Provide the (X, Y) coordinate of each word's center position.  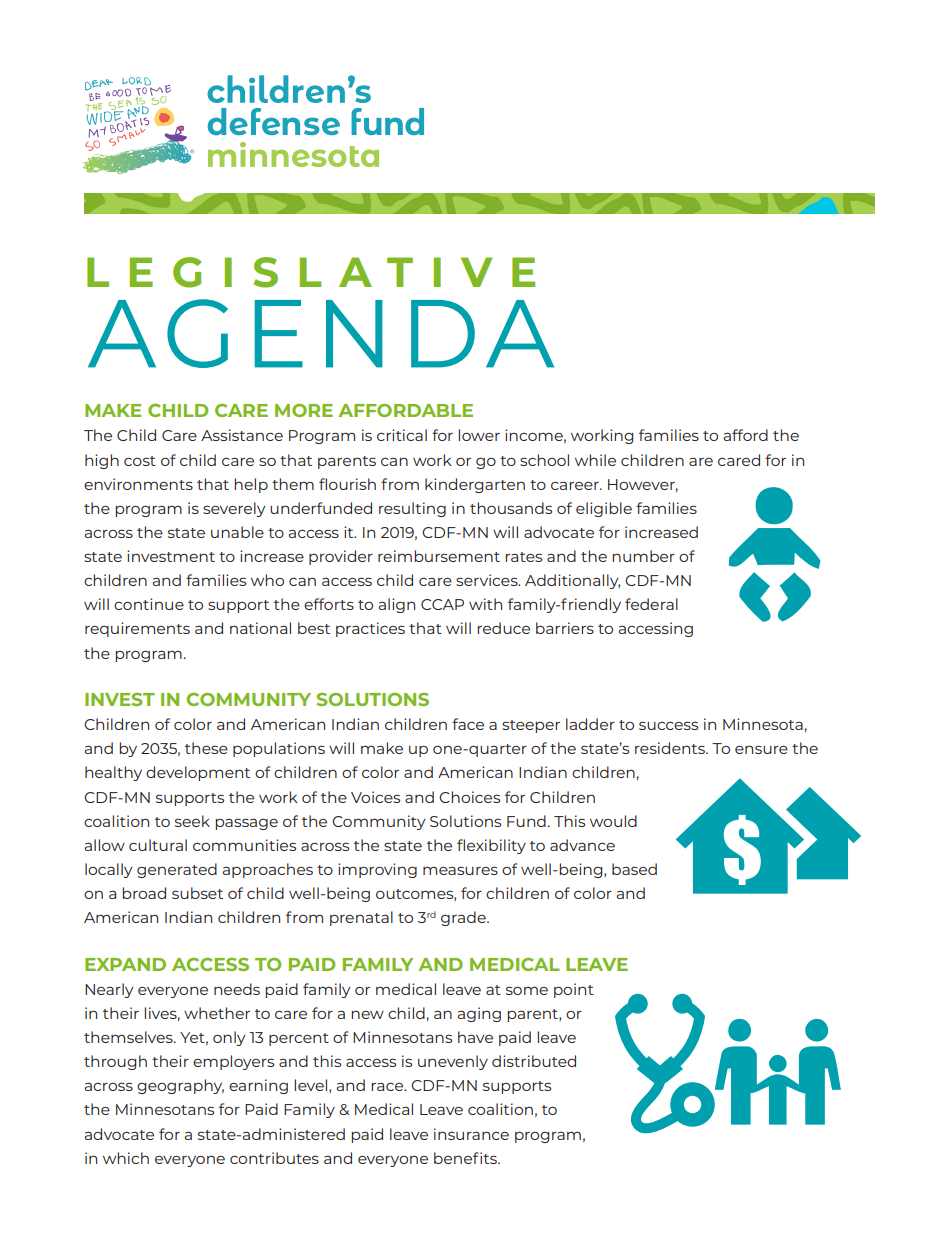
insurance (471, 1134)
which (126, 1158)
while (595, 460)
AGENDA (321, 333)
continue (149, 604)
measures (460, 870)
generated (177, 870)
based (634, 869)
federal (651, 604)
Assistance (242, 435)
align (396, 605)
